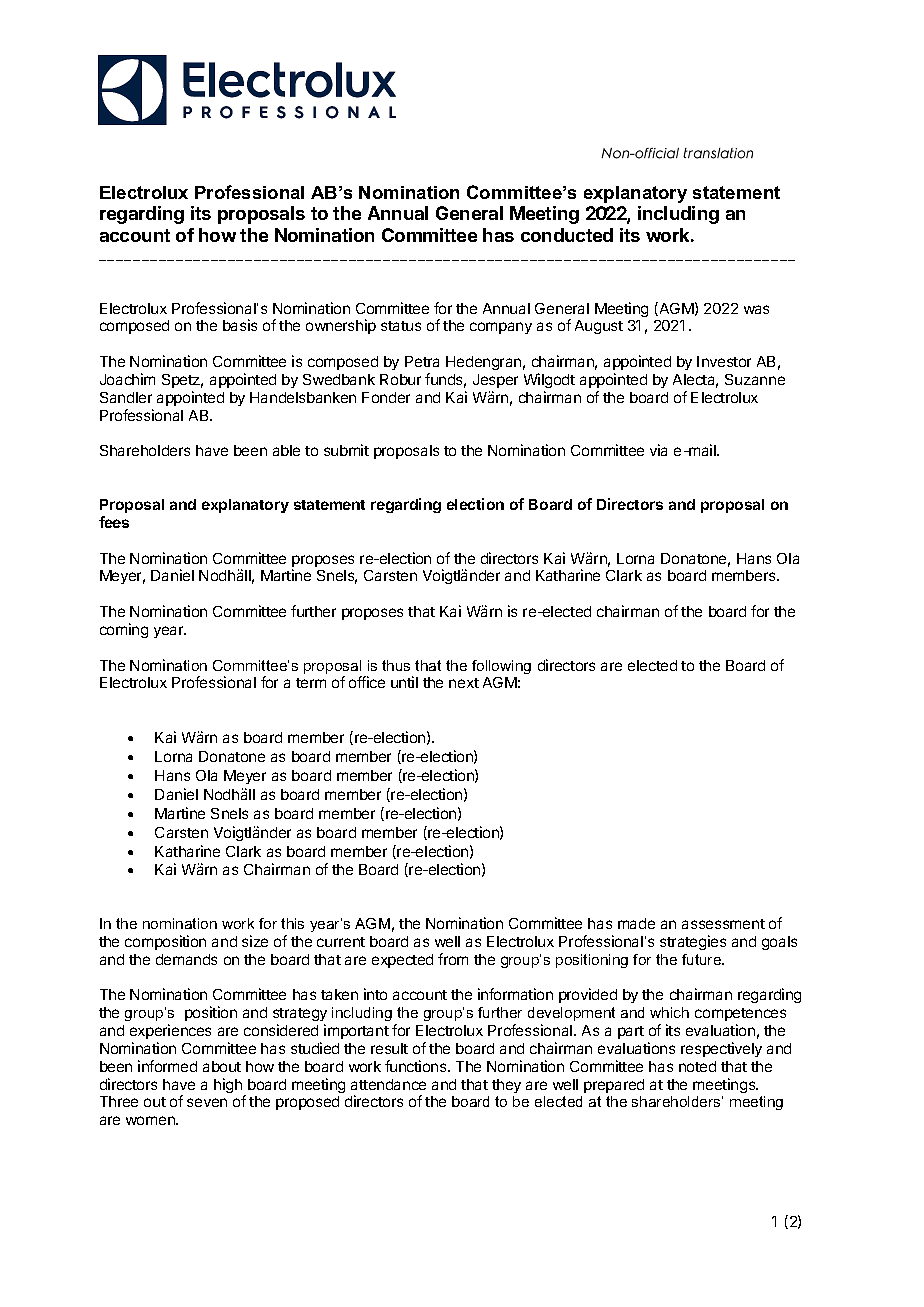  I want to click on informed, so click(167, 1066).
